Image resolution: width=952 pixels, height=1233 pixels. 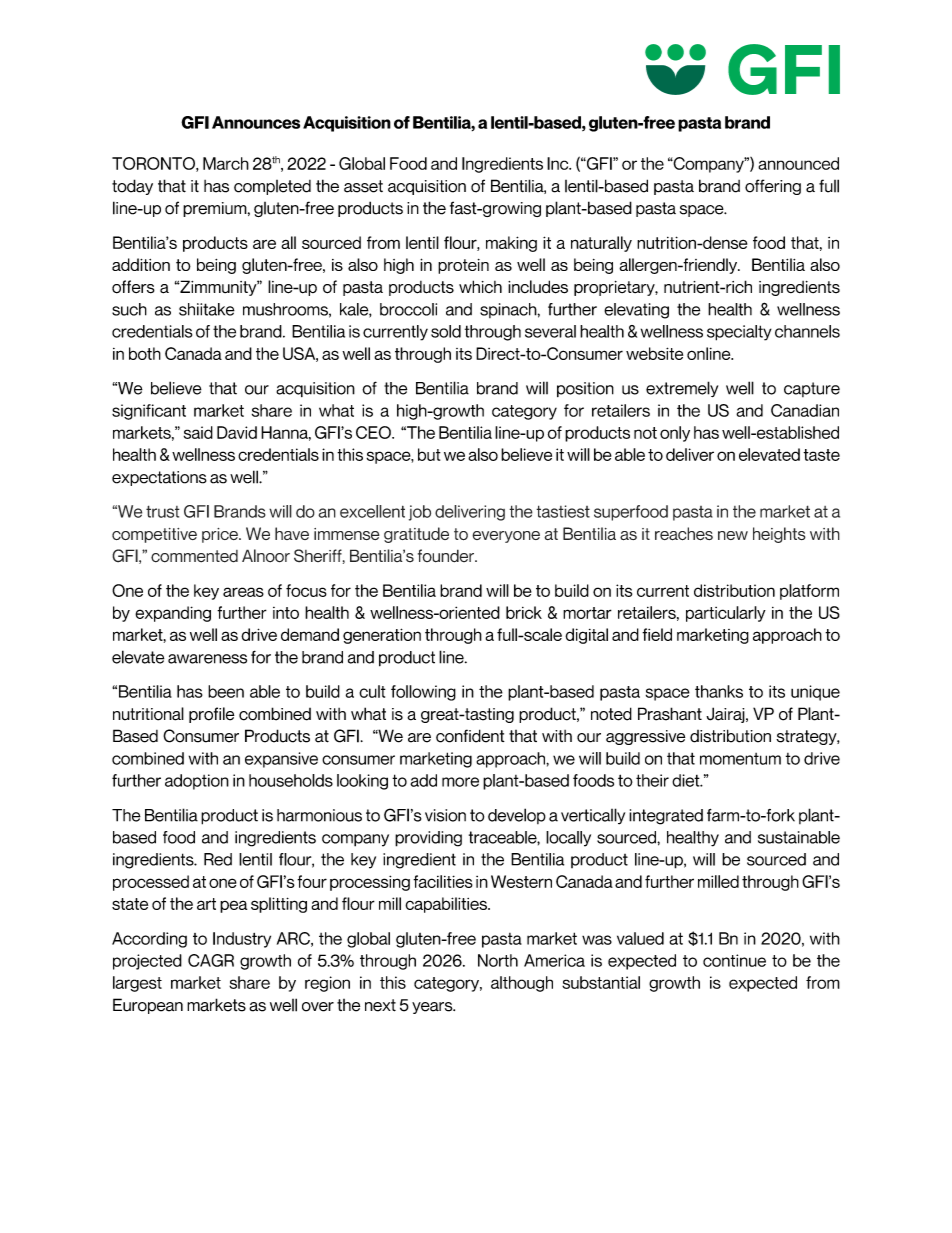 I want to click on thanks, so click(x=719, y=691).
